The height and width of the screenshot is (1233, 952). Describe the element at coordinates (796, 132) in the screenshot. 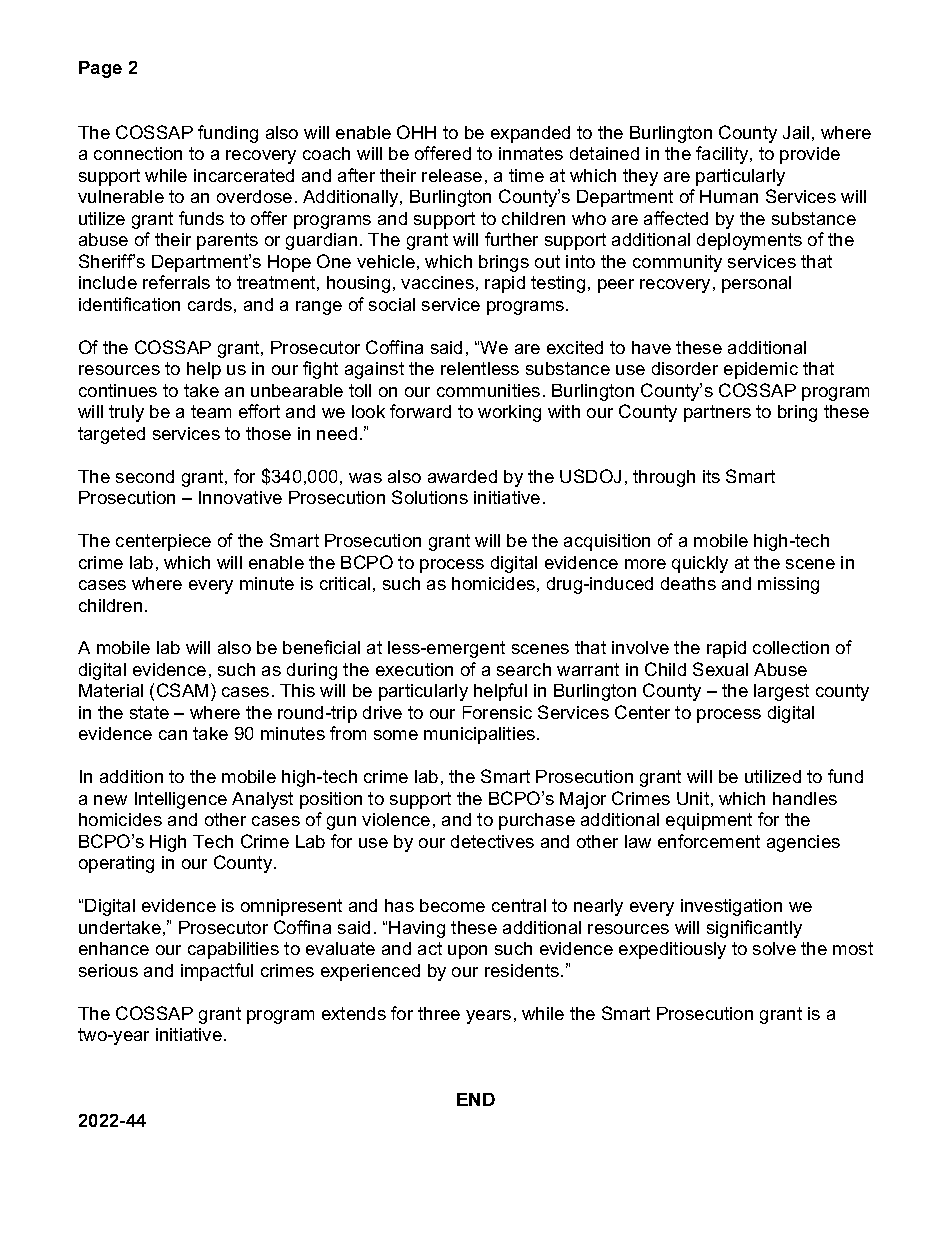

I see `Jail` at that location.
